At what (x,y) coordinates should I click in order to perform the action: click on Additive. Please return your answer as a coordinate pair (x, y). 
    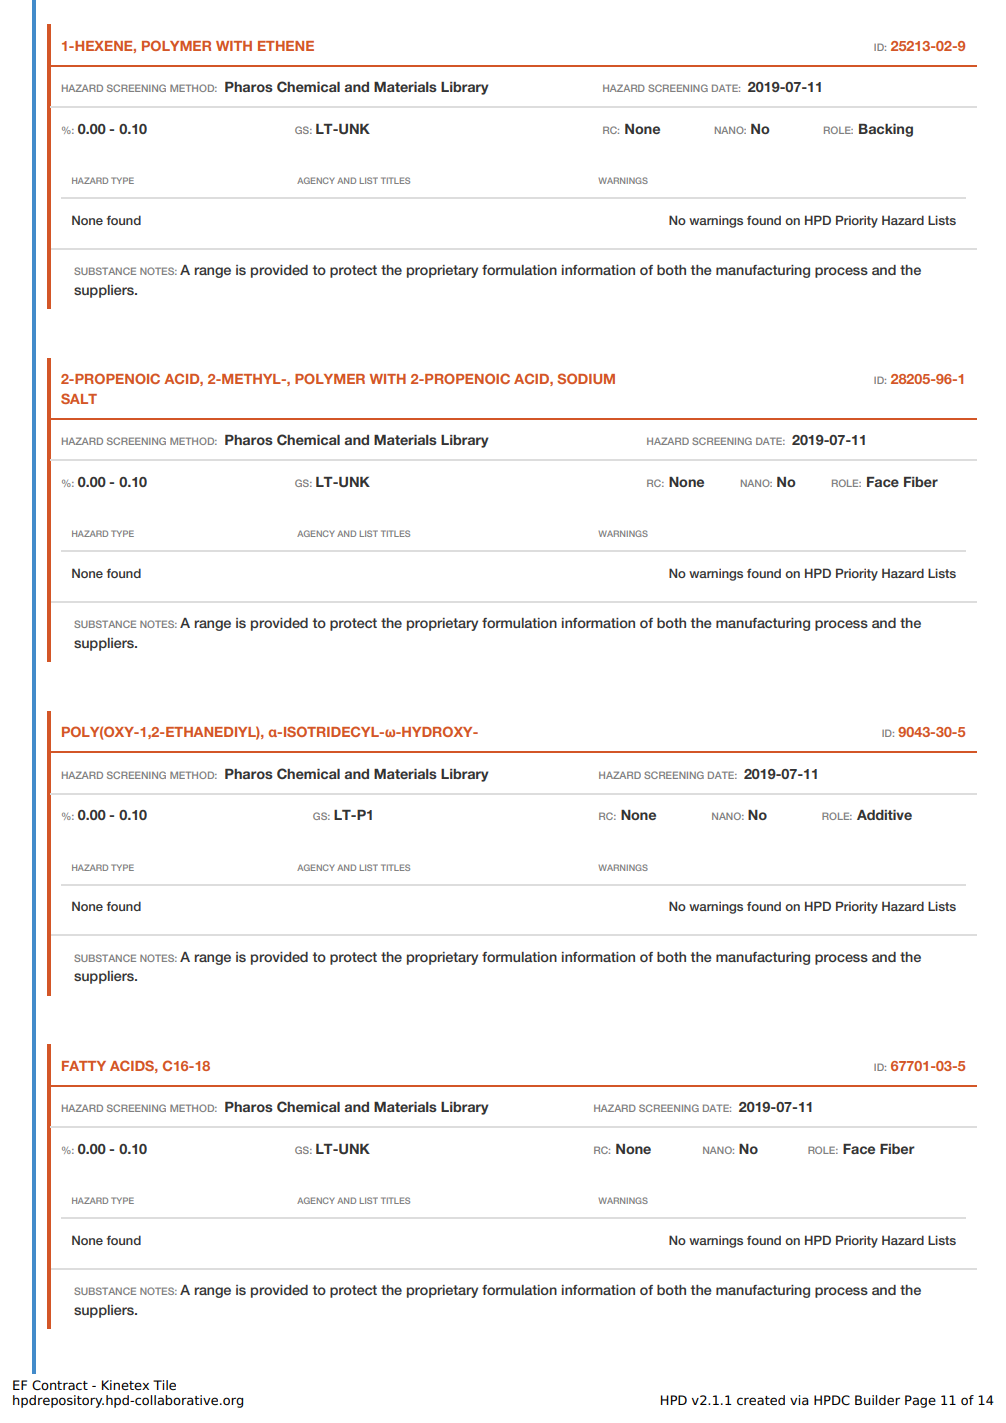
    Looking at the image, I should click on (884, 815).
